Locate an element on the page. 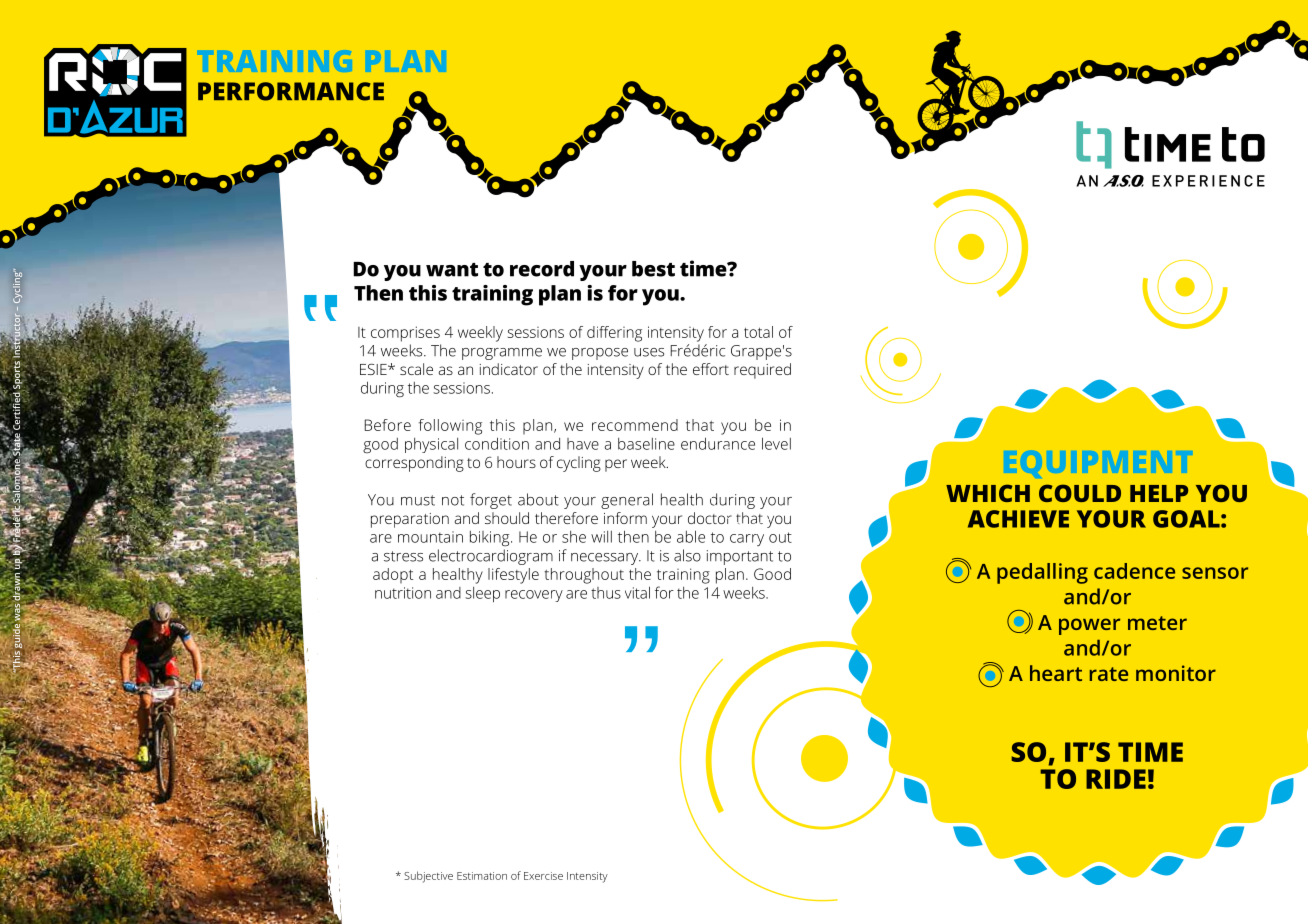  record is located at coordinates (542, 269).
